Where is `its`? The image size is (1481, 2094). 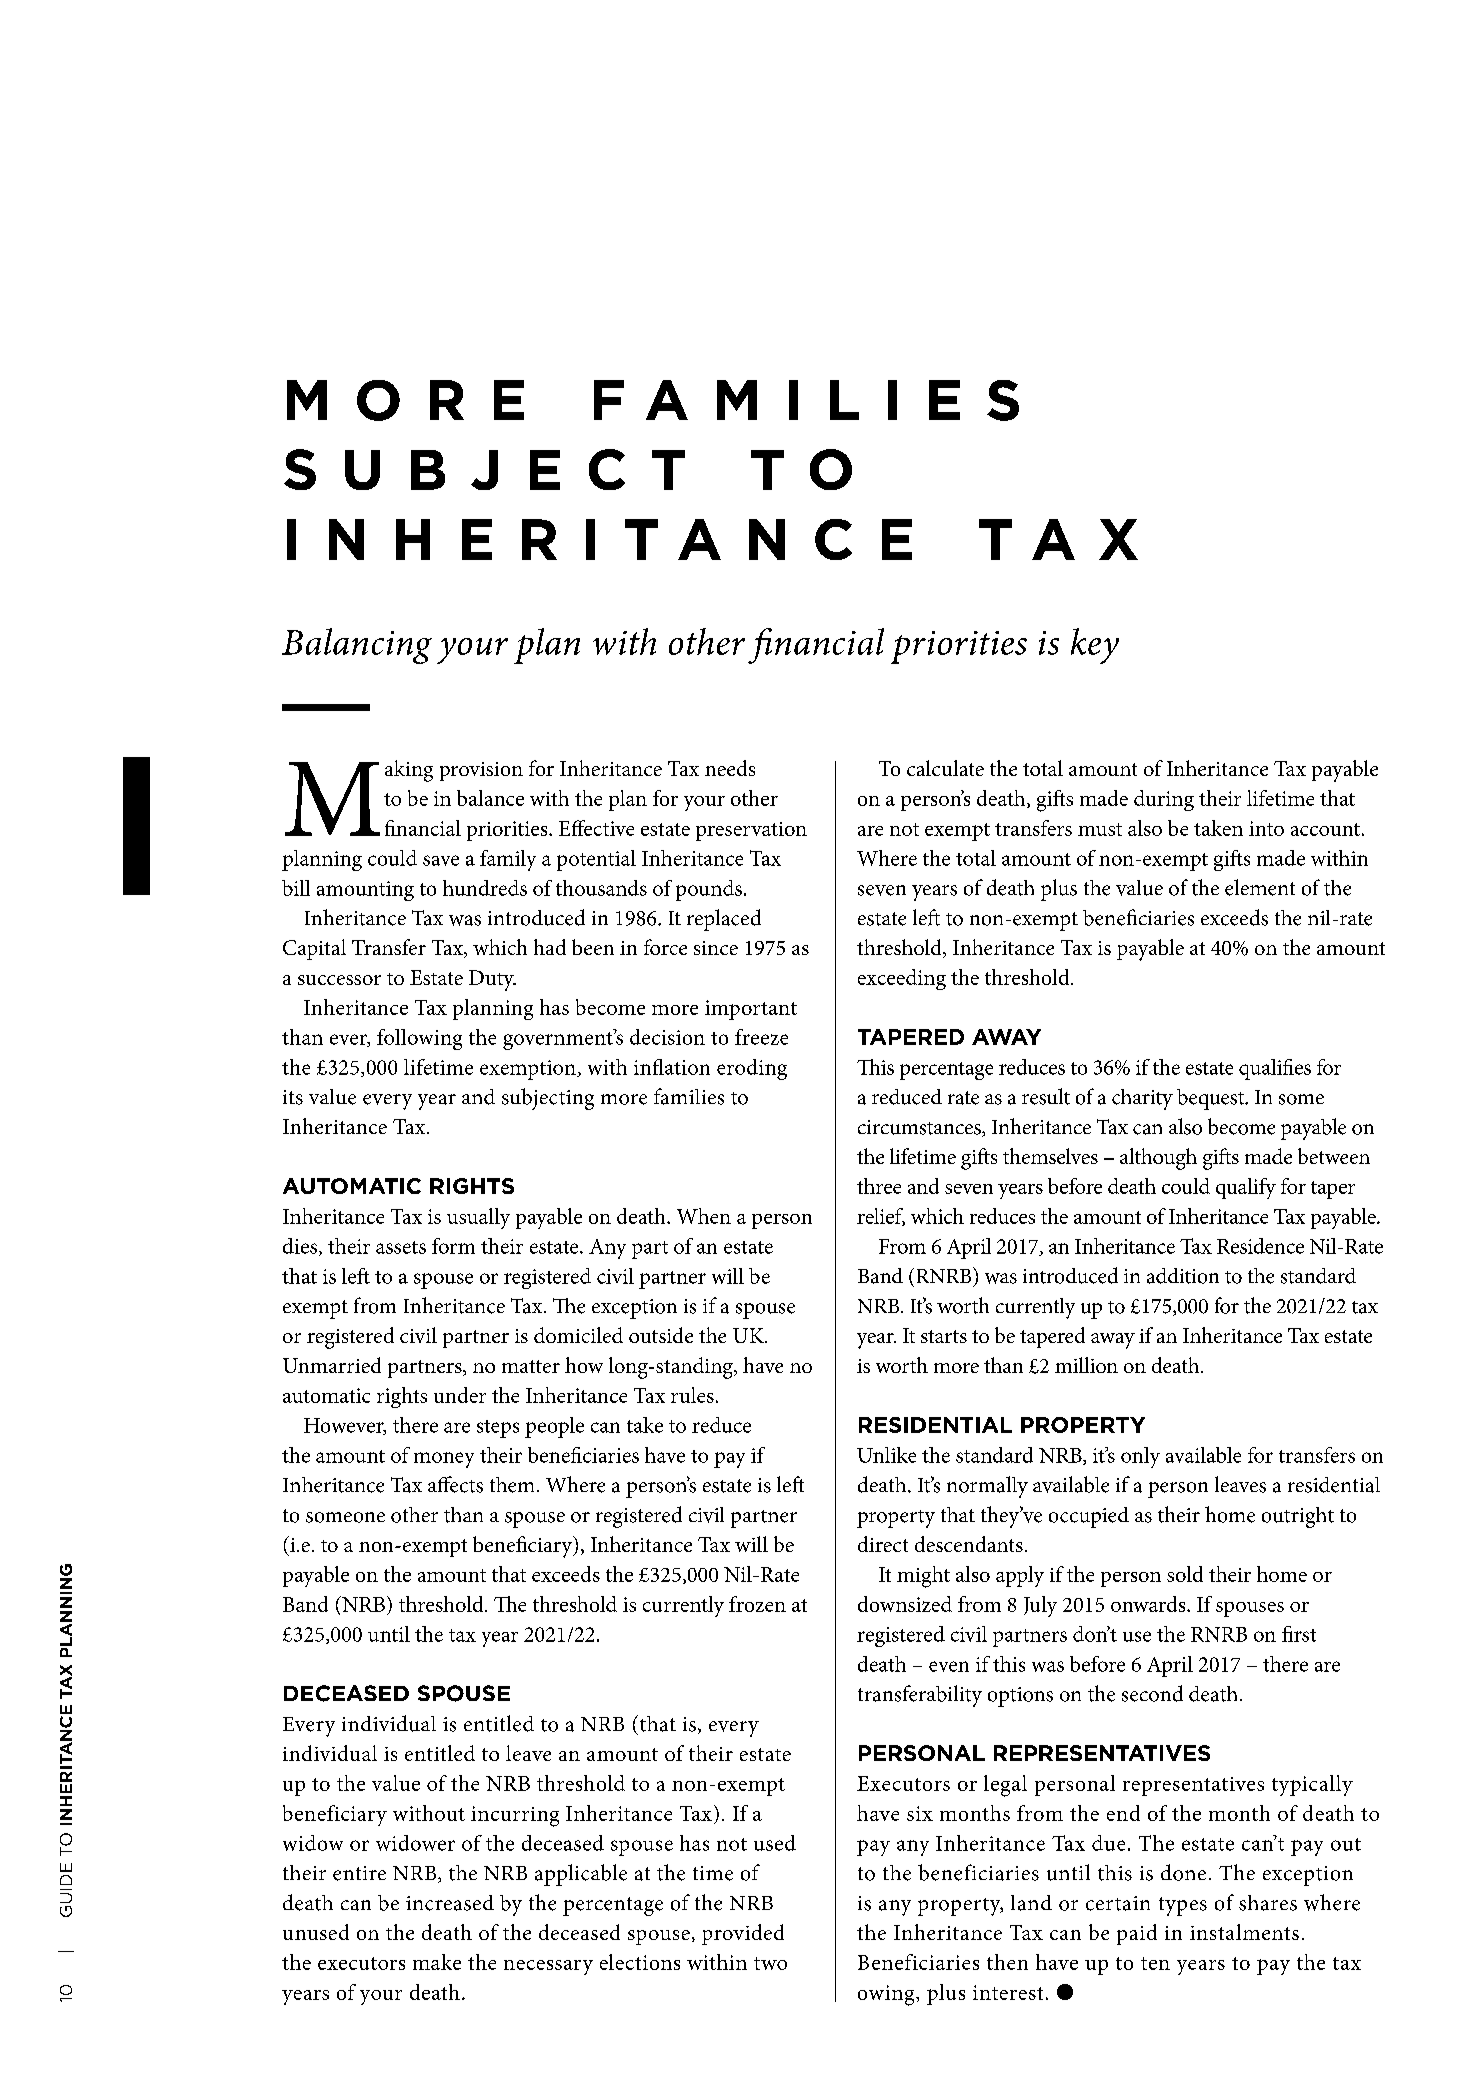
its is located at coordinates (293, 1097).
